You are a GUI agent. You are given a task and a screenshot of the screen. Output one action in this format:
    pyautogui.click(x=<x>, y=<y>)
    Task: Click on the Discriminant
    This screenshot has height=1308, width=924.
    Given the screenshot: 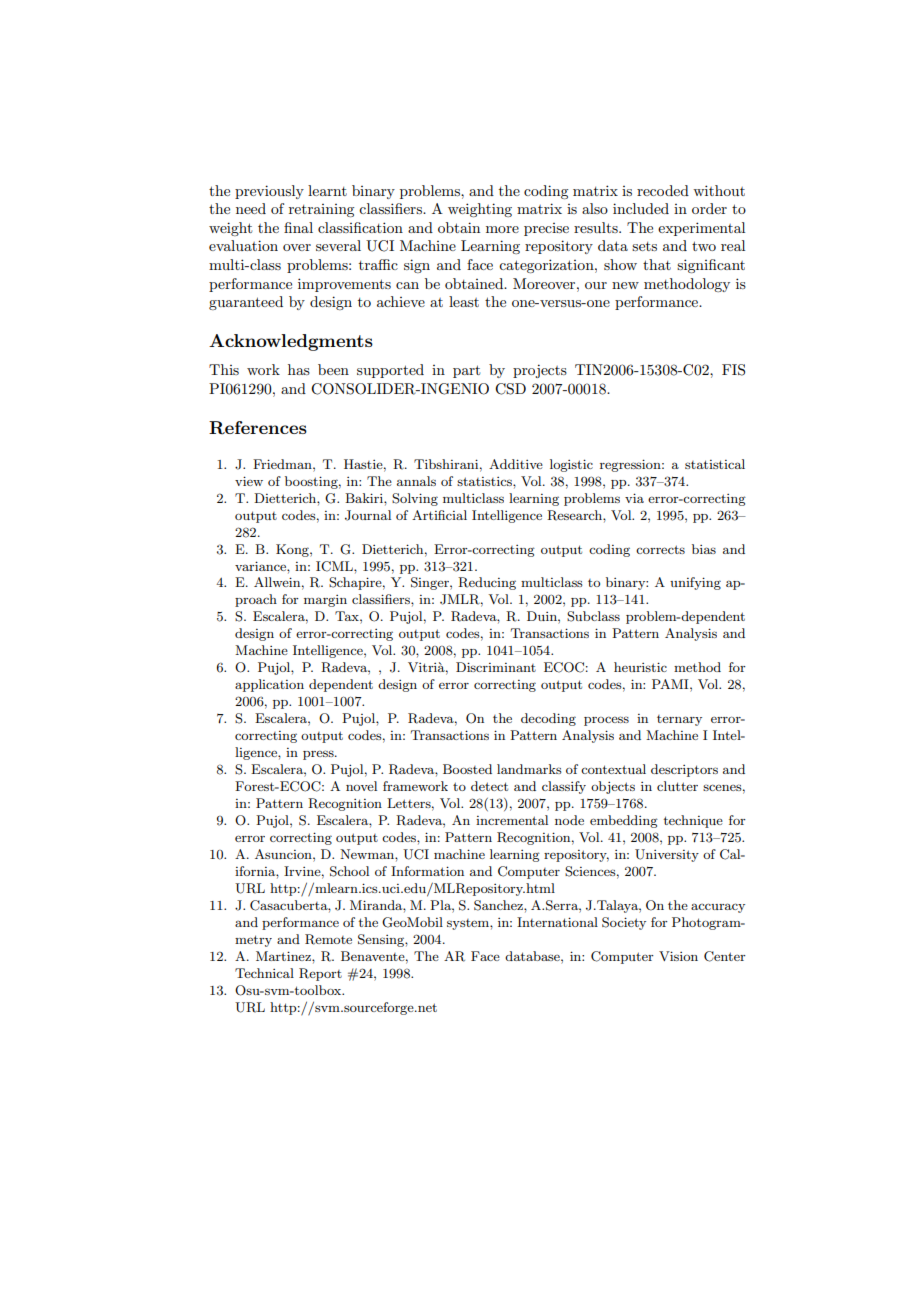 What is the action you would take?
    pyautogui.click(x=496, y=667)
